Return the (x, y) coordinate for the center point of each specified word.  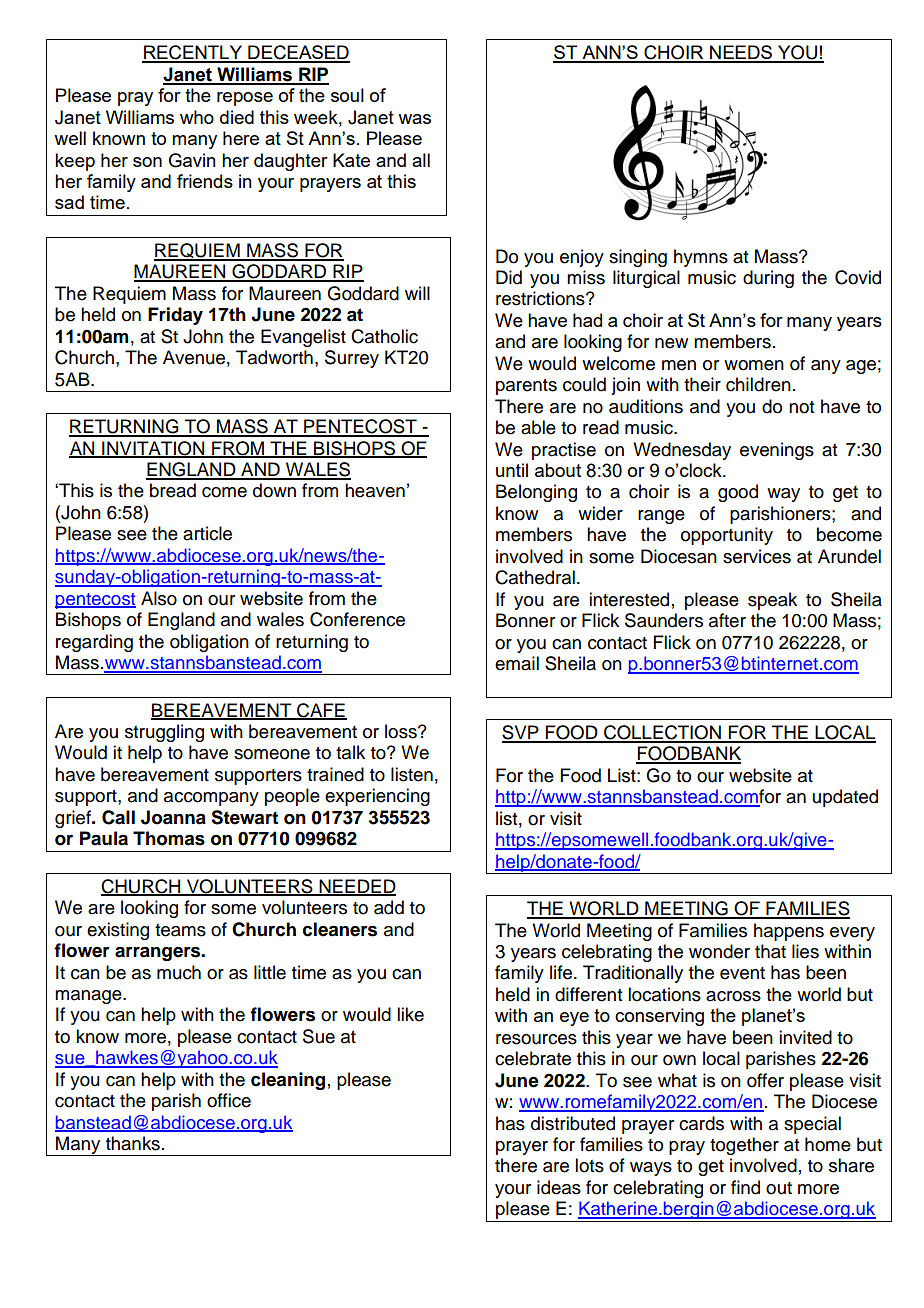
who (197, 117)
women (754, 365)
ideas (559, 1187)
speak (772, 601)
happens (789, 932)
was (414, 119)
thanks (133, 1143)
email (517, 663)
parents (526, 387)
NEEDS (741, 53)
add (389, 907)
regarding (94, 643)
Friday (175, 316)
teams (180, 930)
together (744, 1146)
